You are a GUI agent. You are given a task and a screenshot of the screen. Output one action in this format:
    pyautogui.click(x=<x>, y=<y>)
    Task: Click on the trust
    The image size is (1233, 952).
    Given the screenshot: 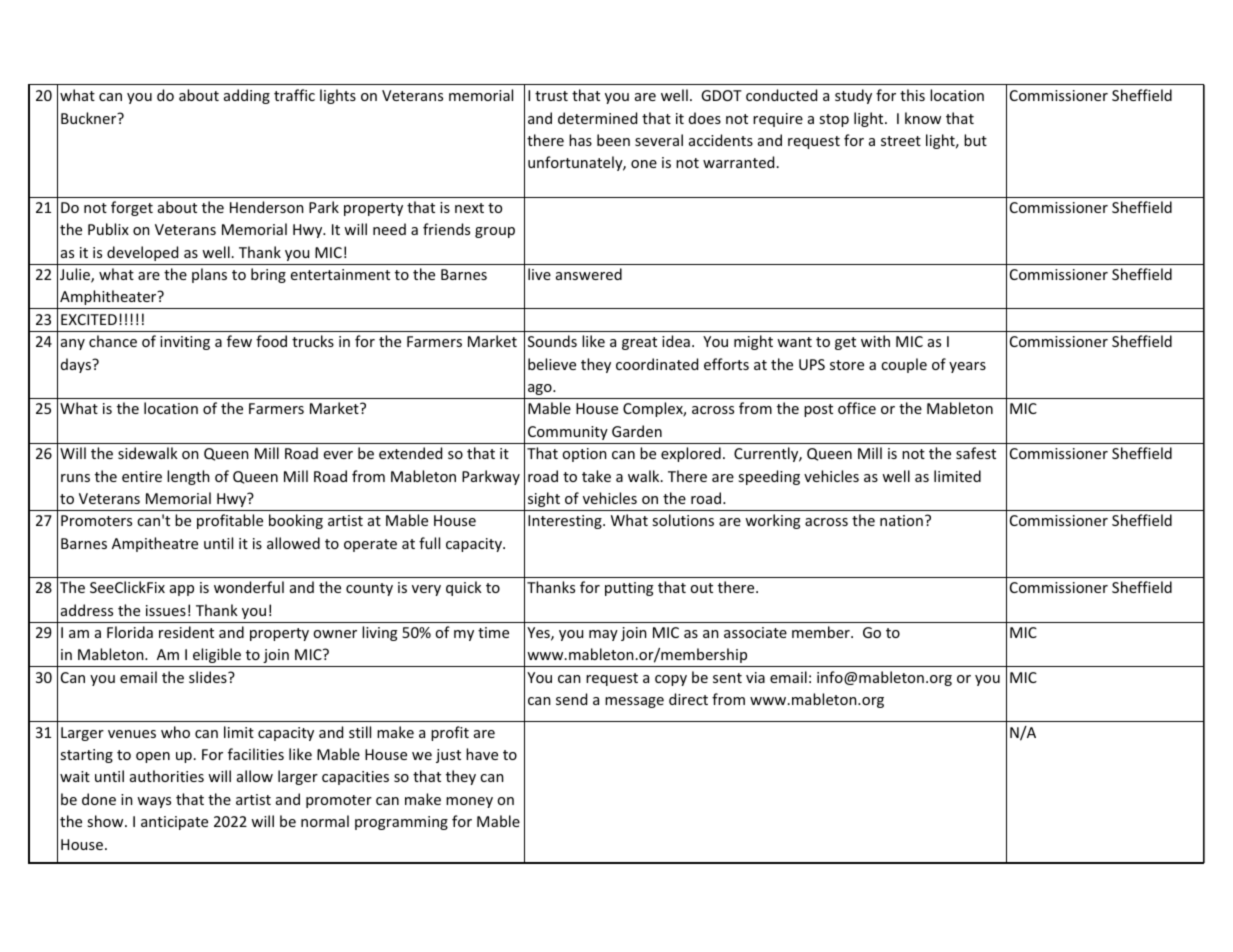 What is the action you would take?
    pyautogui.click(x=551, y=96)
